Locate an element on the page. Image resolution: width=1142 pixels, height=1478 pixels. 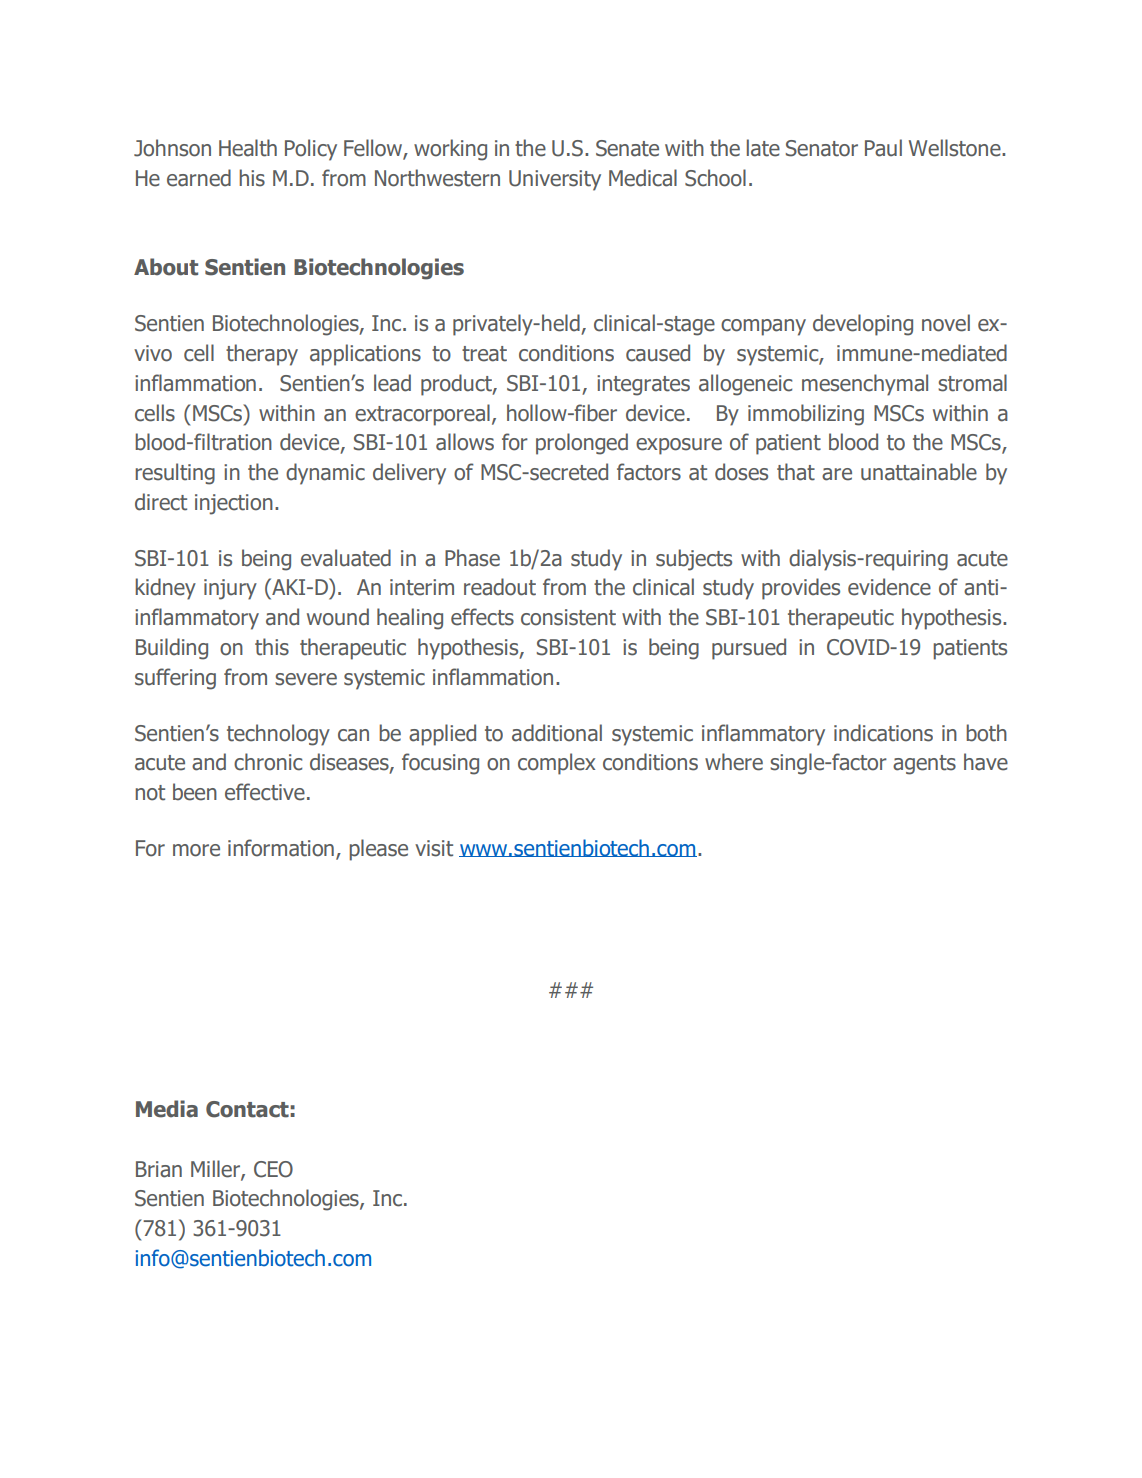
therapy is located at coordinates (262, 355).
